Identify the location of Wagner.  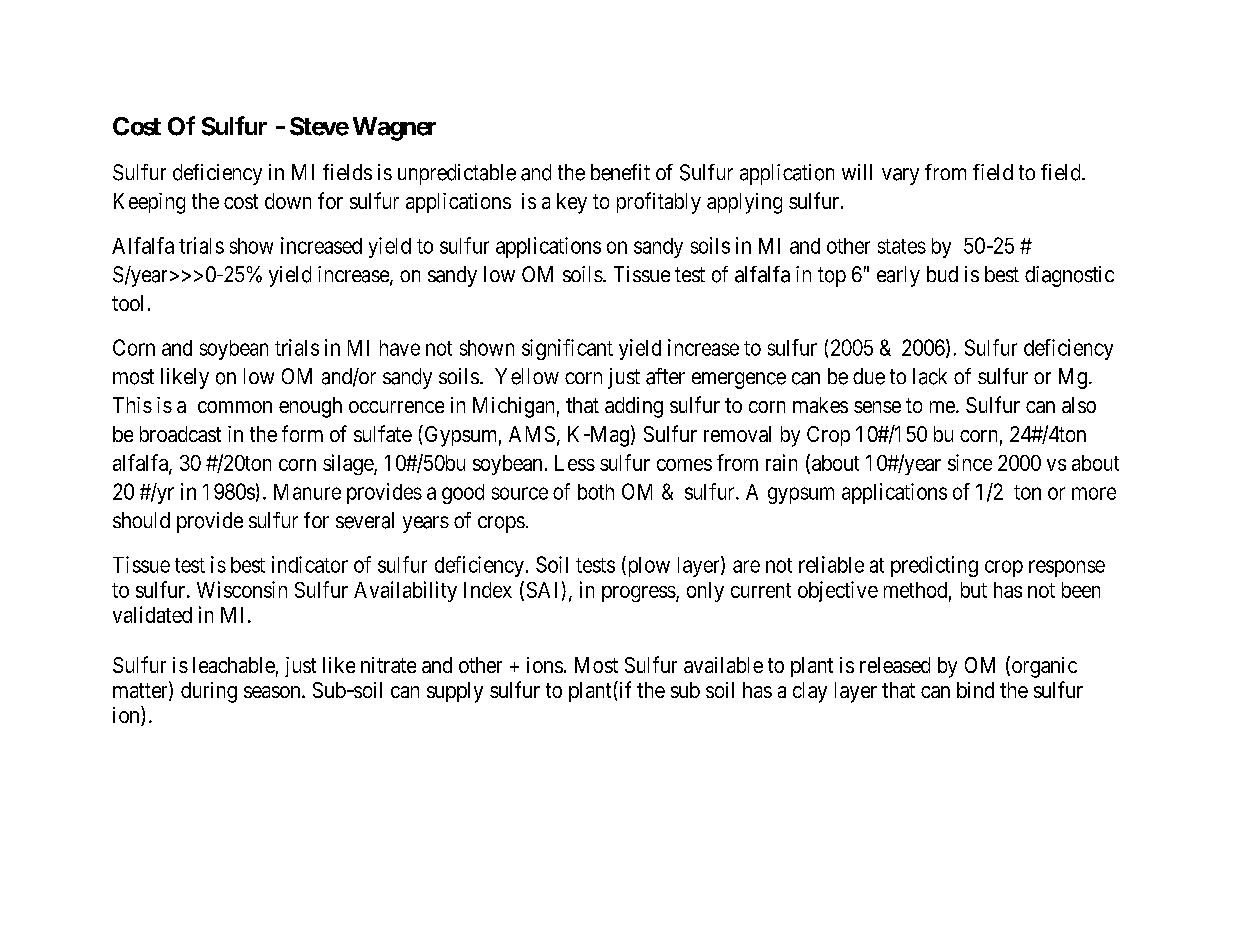
(394, 129).
